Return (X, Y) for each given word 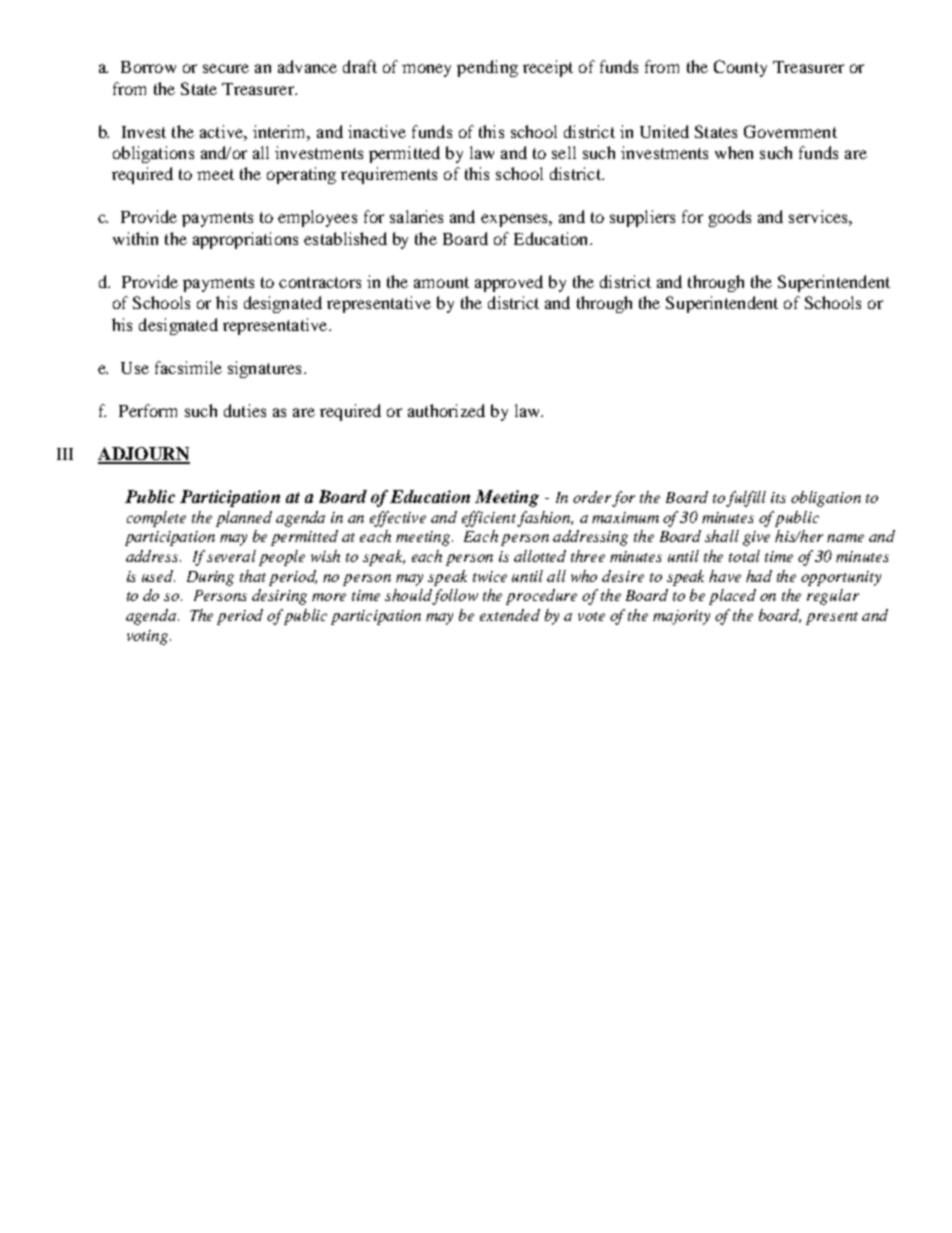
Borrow (148, 67)
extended (510, 615)
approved (509, 283)
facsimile (188, 367)
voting (149, 637)
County (740, 68)
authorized (446, 410)
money (426, 70)
